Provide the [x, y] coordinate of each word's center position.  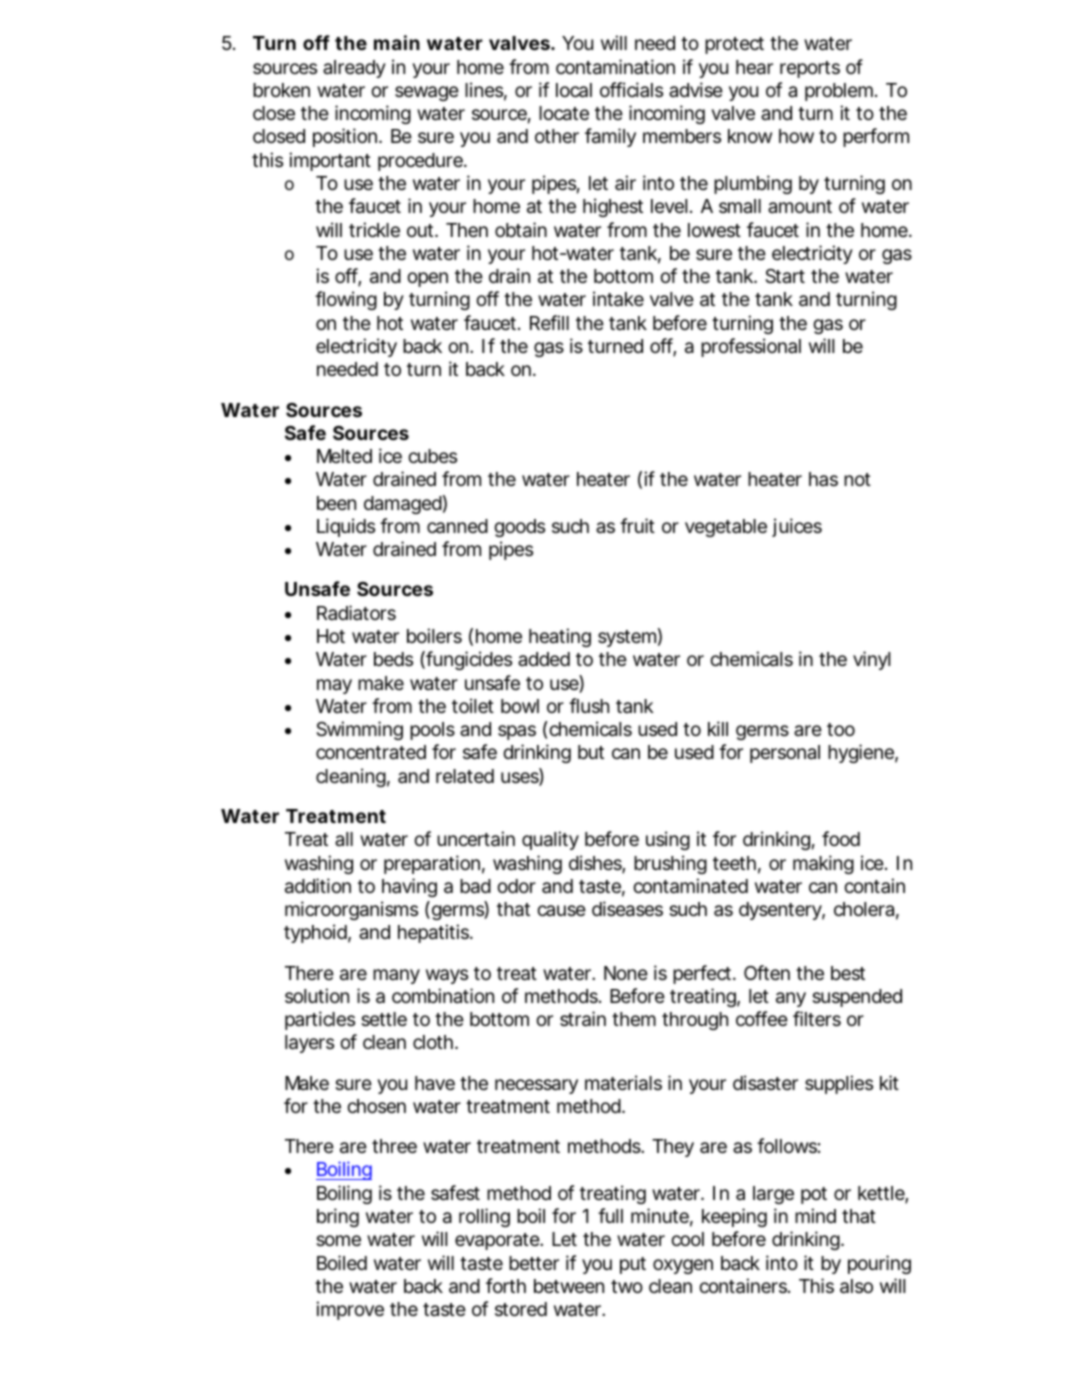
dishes [596, 864]
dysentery [780, 911]
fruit [637, 525]
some [338, 1240]
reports [810, 69]
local [574, 90]
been [336, 503]
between [569, 1286]
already [354, 69]
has [823, 479]
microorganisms [351, 910]
